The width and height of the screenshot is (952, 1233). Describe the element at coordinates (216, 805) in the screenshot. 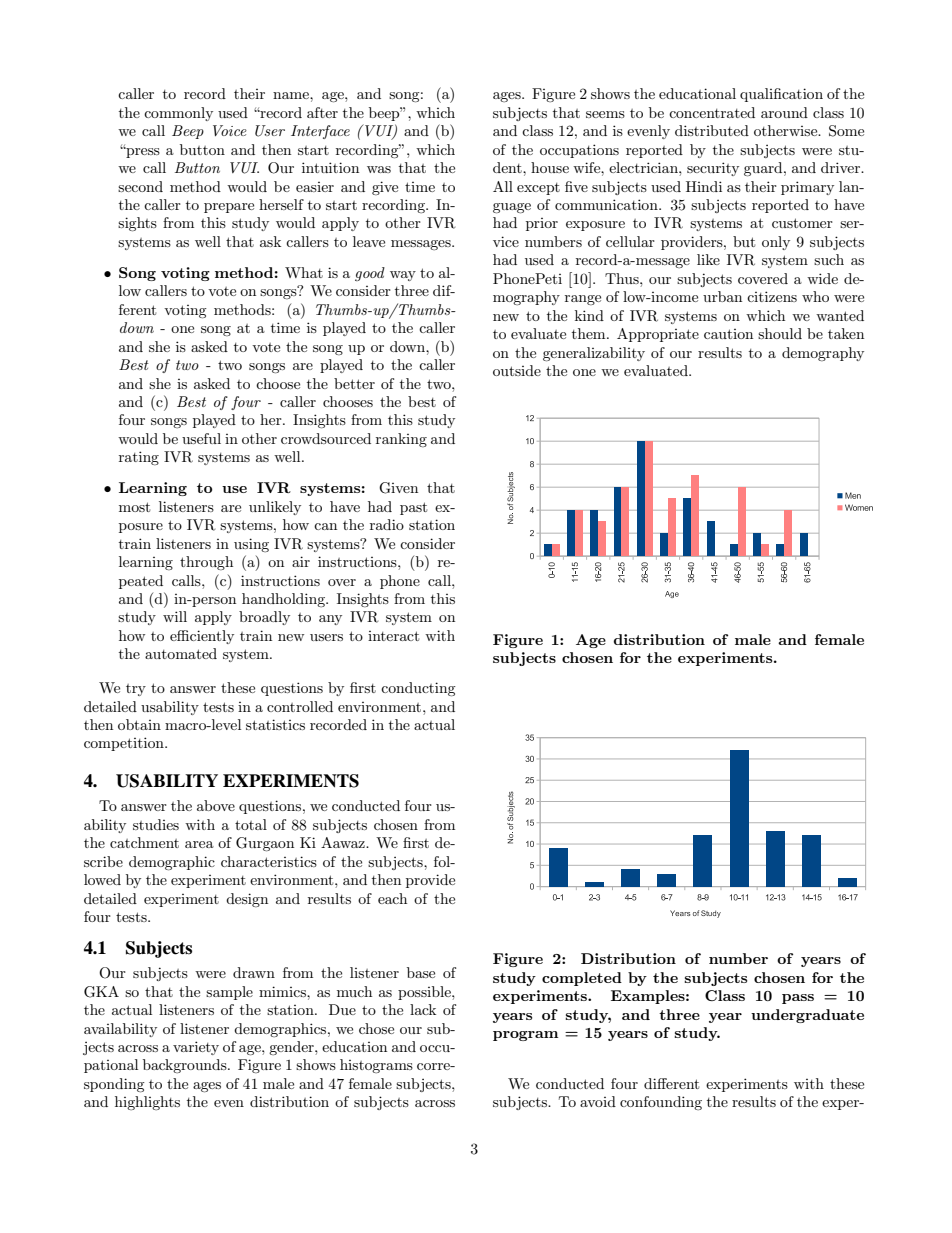

I see `above` at that location.
